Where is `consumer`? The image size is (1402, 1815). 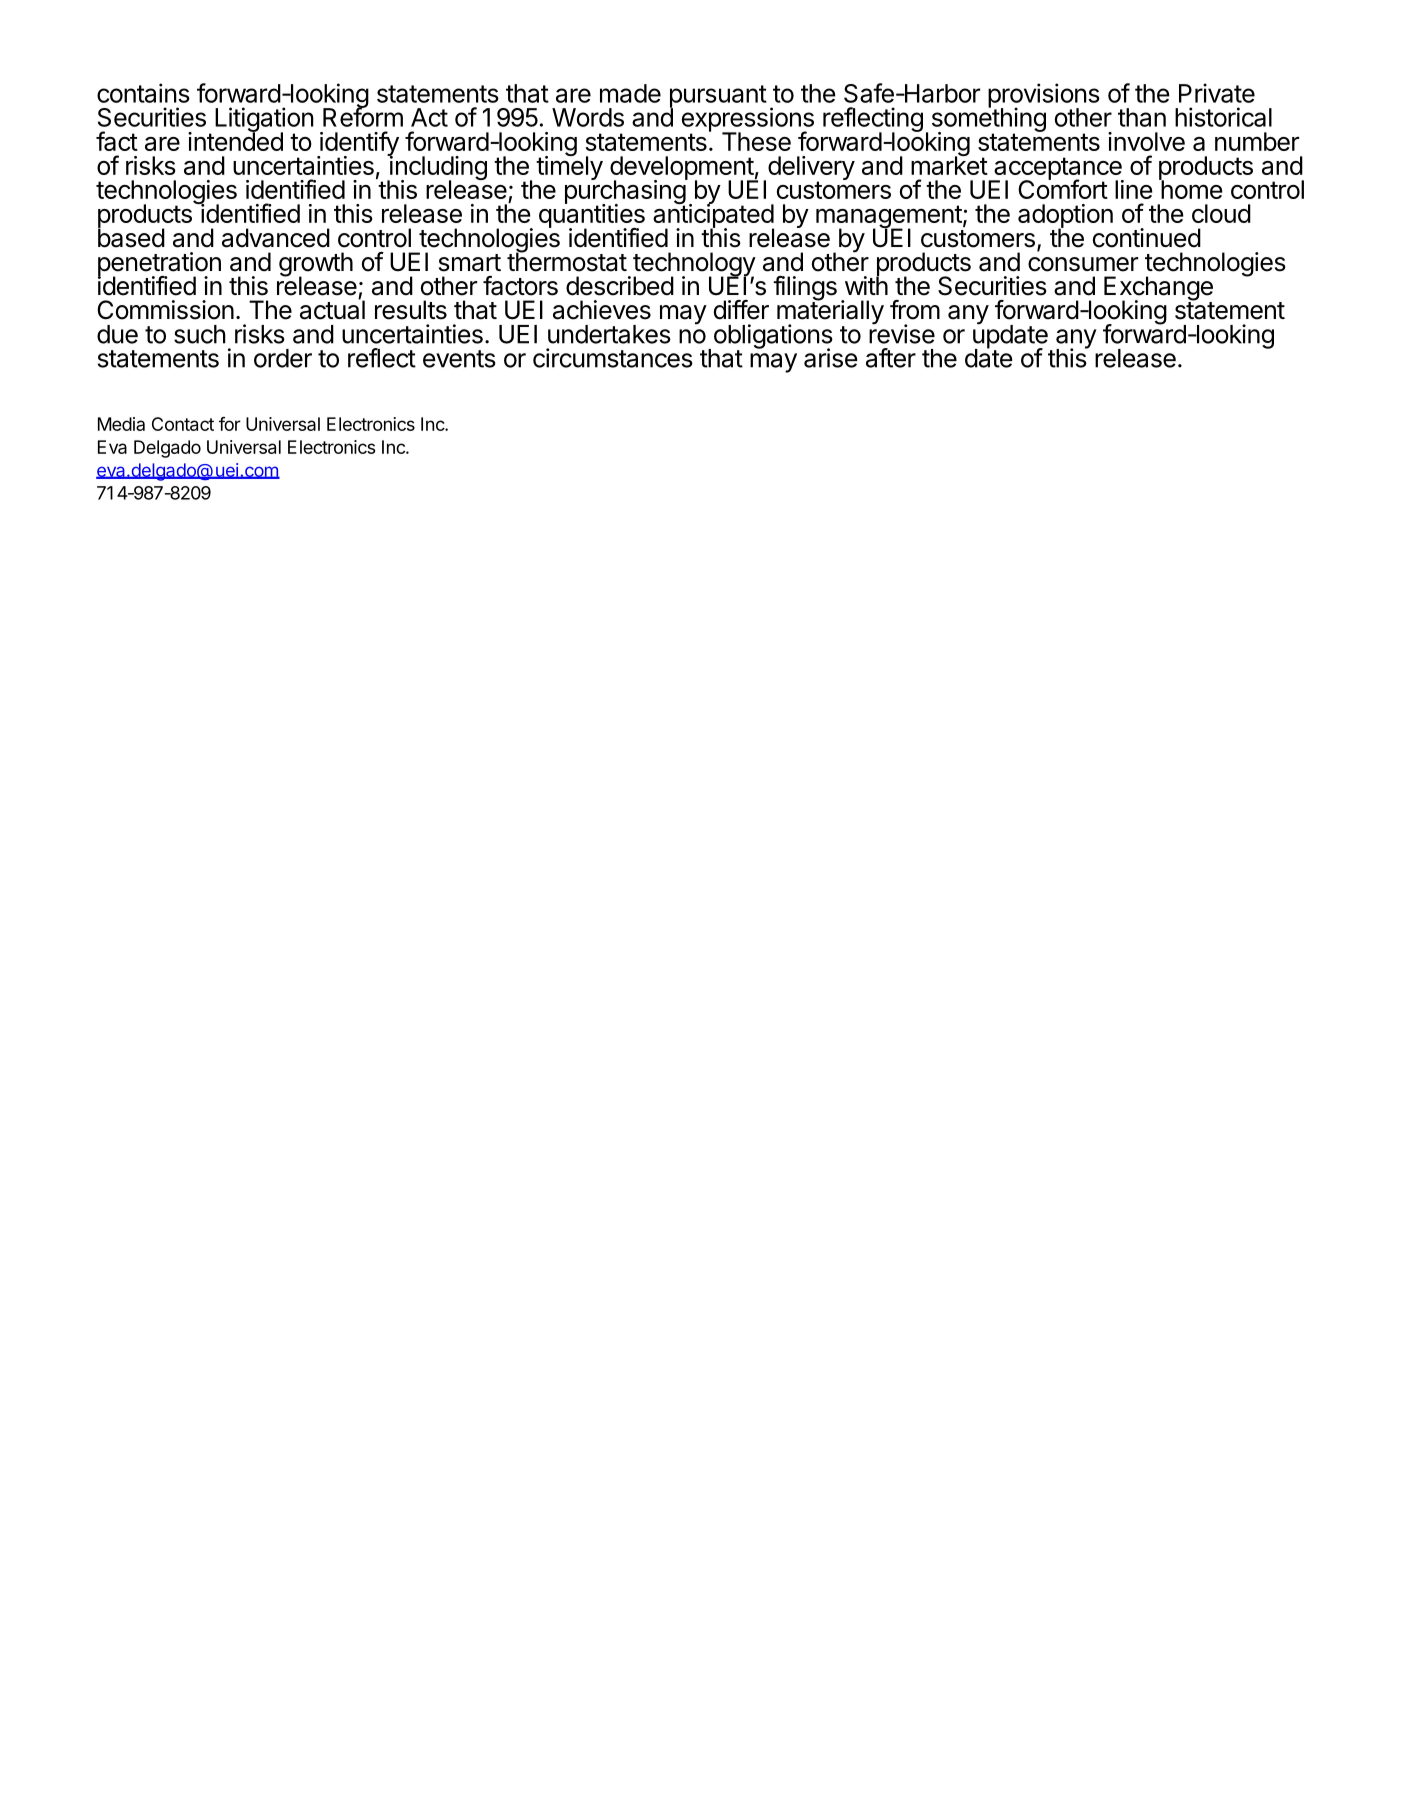 consumer is located at coordinates (1083, 264).
